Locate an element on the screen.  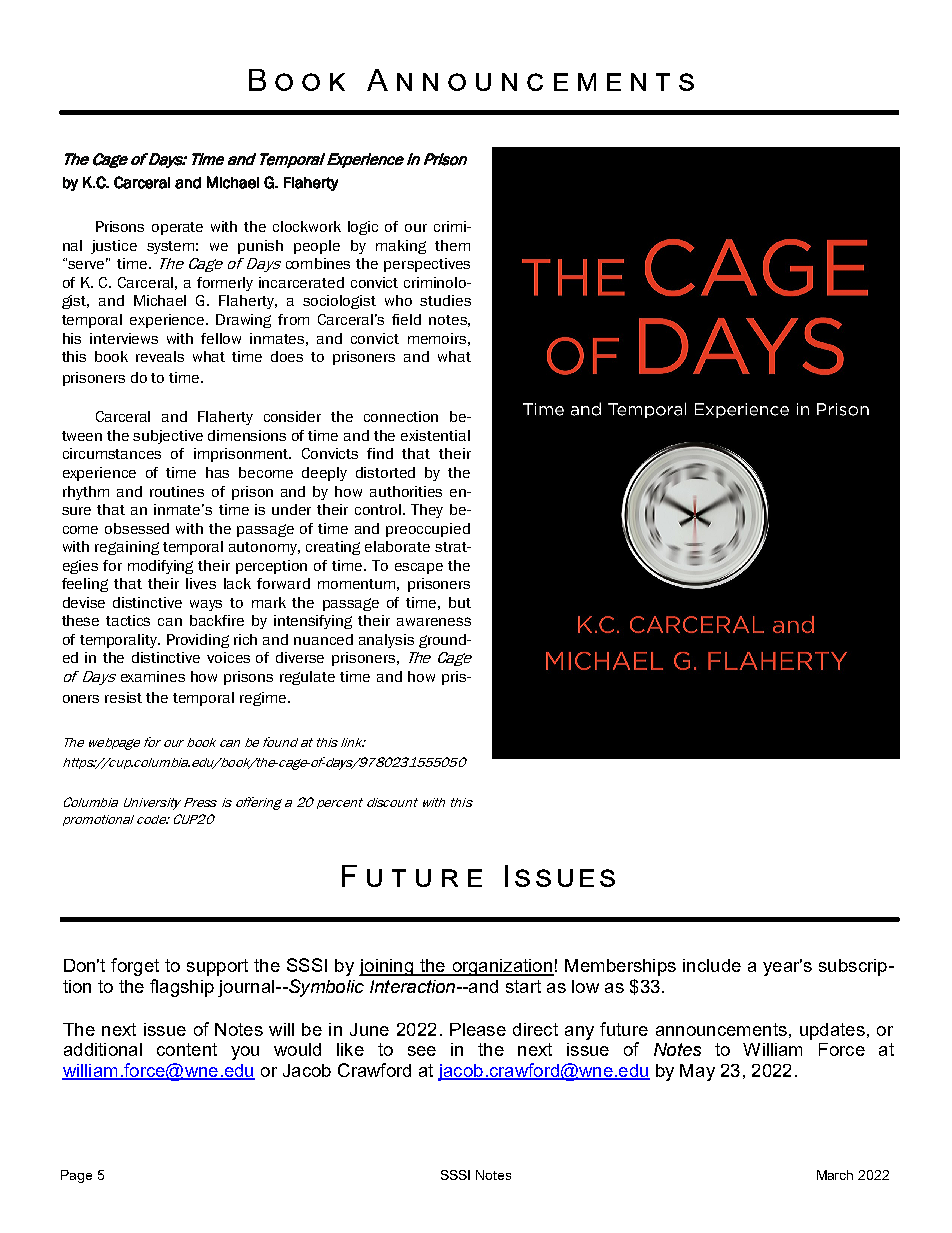
examines is located at coordinates (153, 676).
